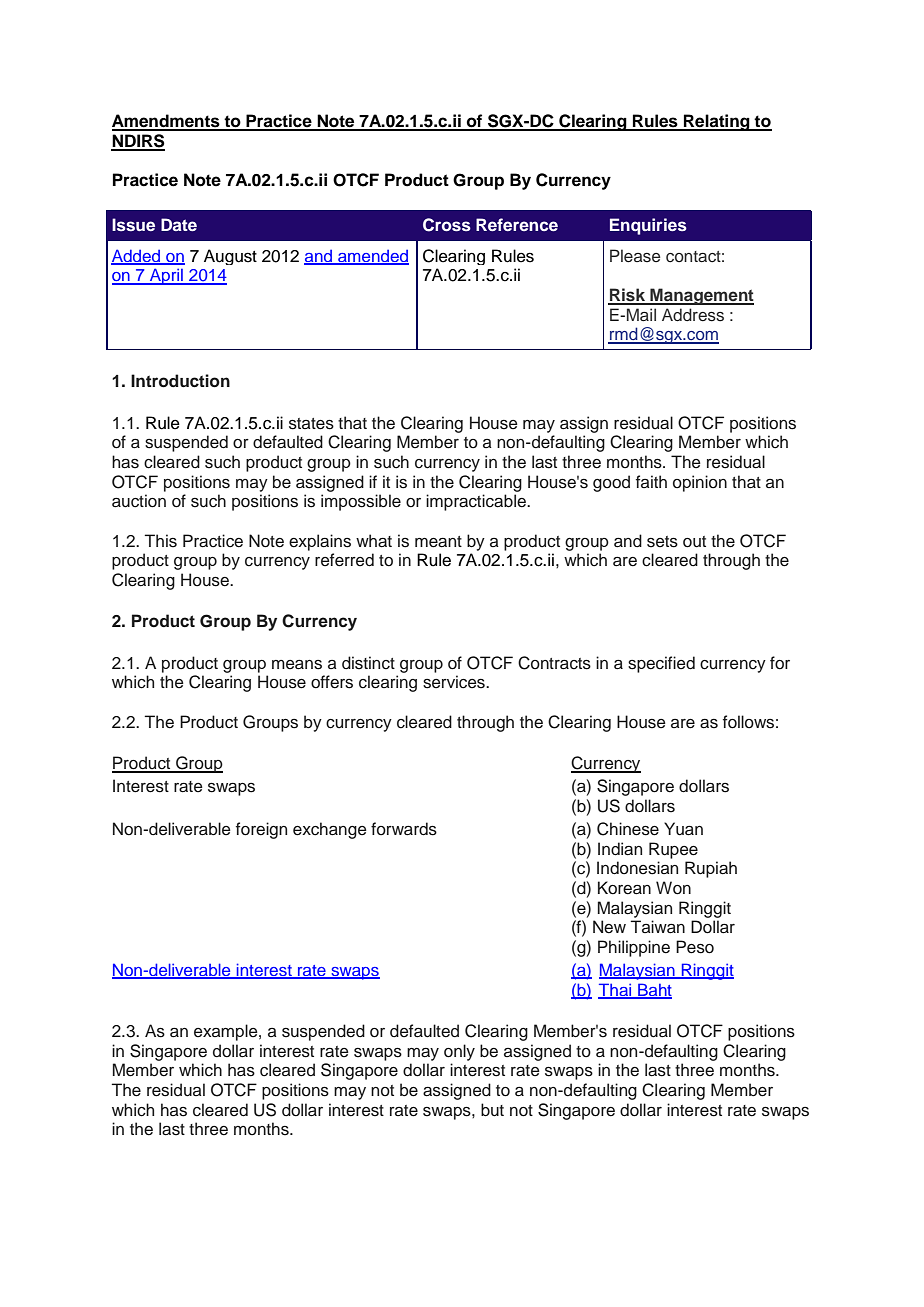 This screenshot has height=1307, width=924. I want to click on Amendments, so click(167, 122).
